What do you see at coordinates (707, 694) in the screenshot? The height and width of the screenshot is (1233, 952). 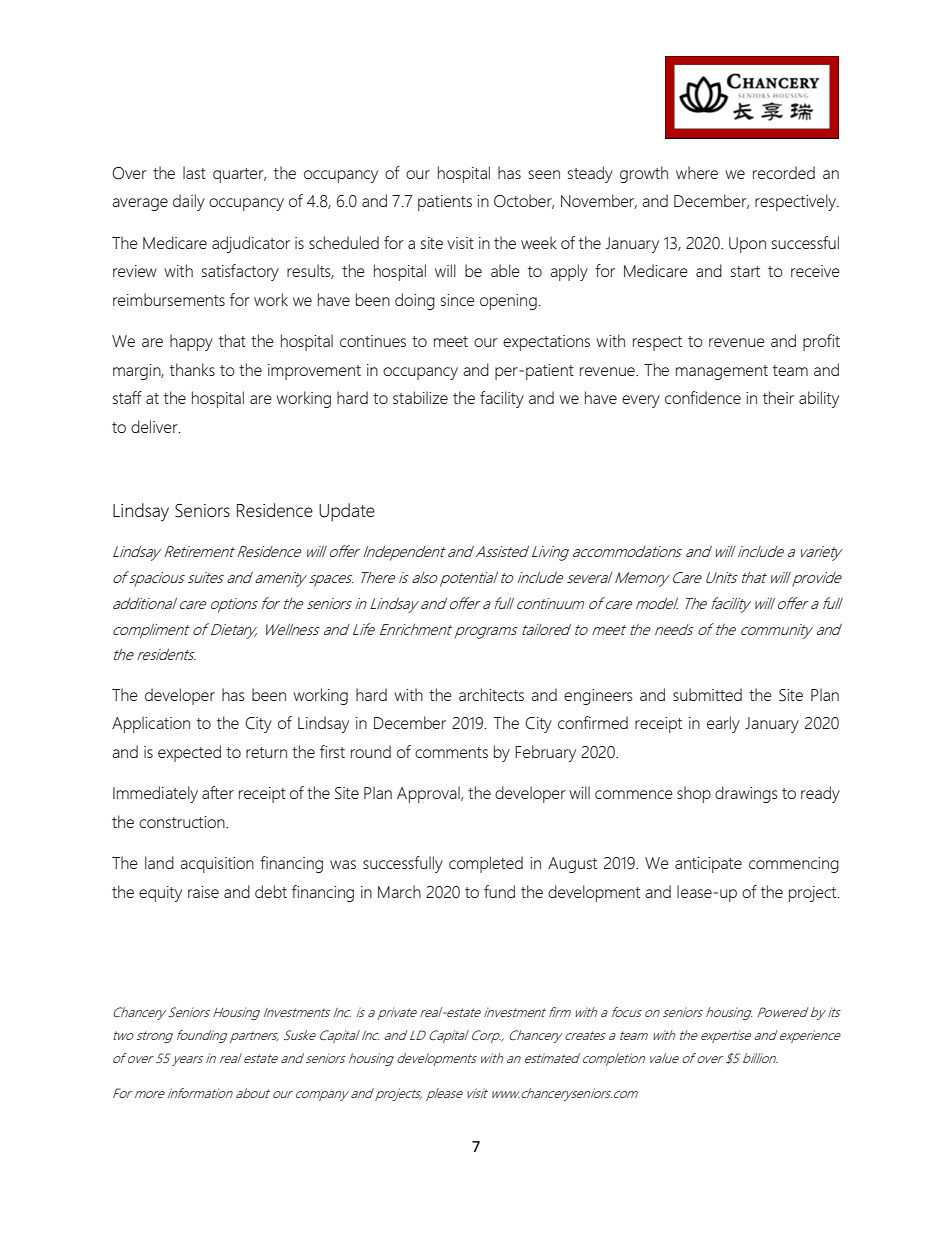 I see `submitted` at bounding box center [707, 694].
